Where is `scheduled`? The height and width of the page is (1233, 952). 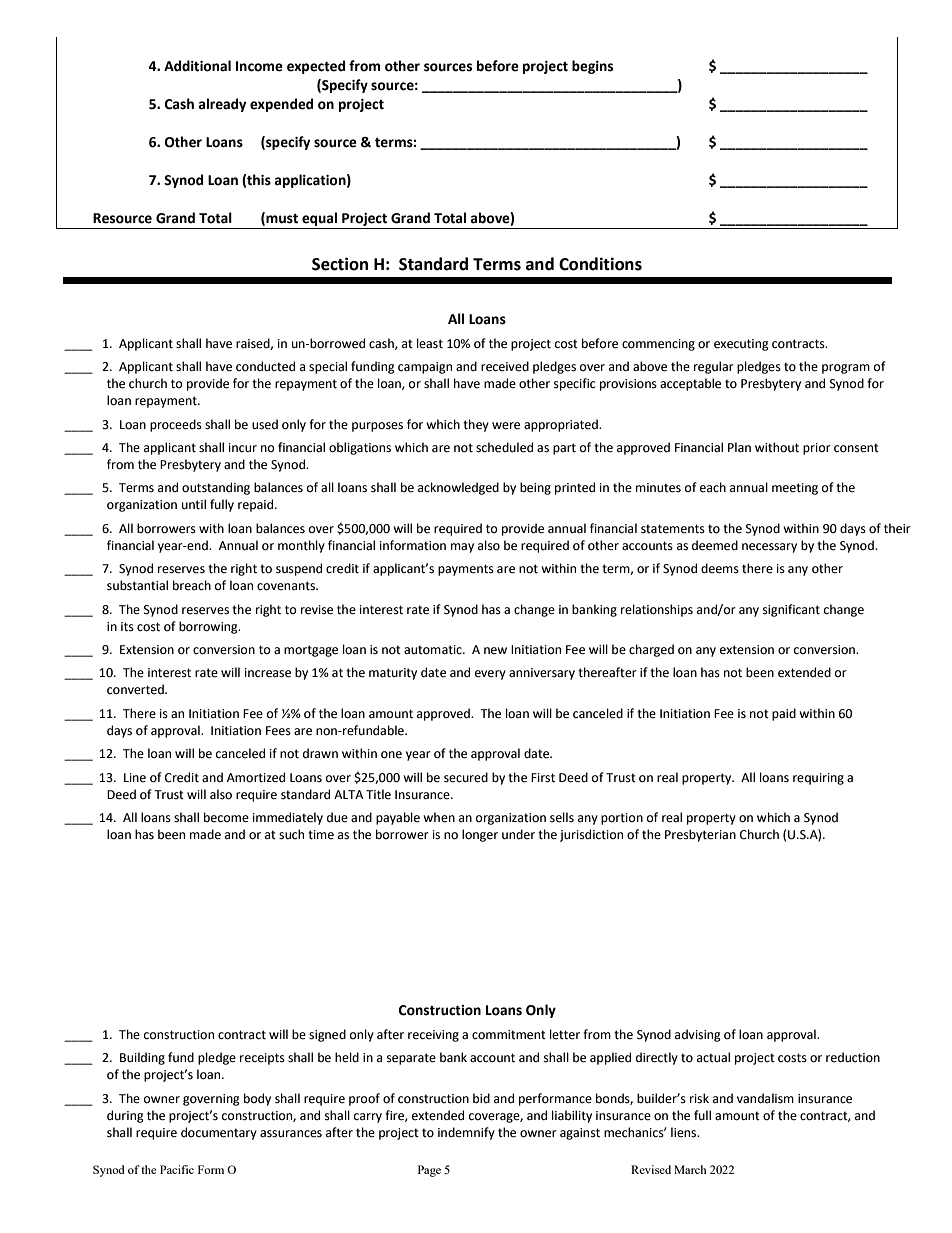 scheduled is located at coordinates (504, 447).
